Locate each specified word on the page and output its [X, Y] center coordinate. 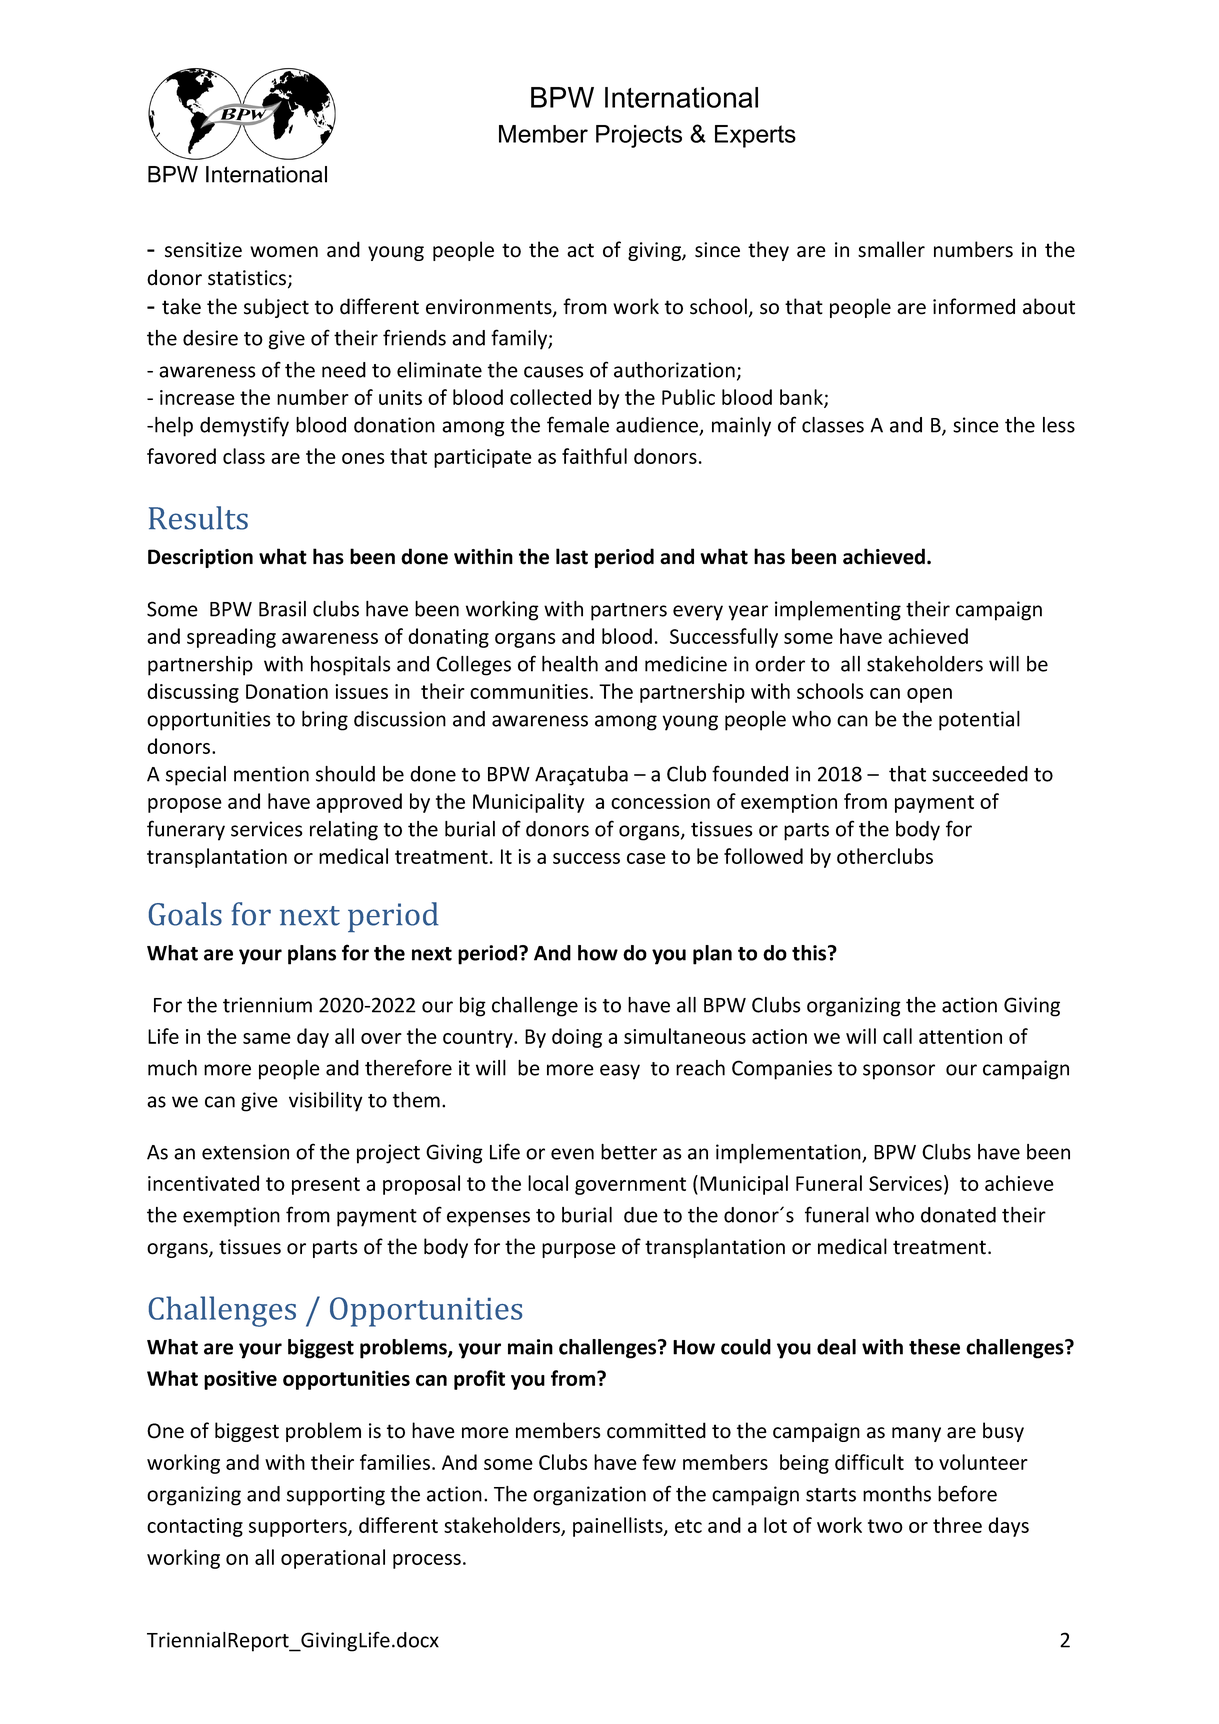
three [957, 1525]
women [284, 252]
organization [589, 1496]
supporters [299, 1528]
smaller [891, 249]
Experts [755, 136]
